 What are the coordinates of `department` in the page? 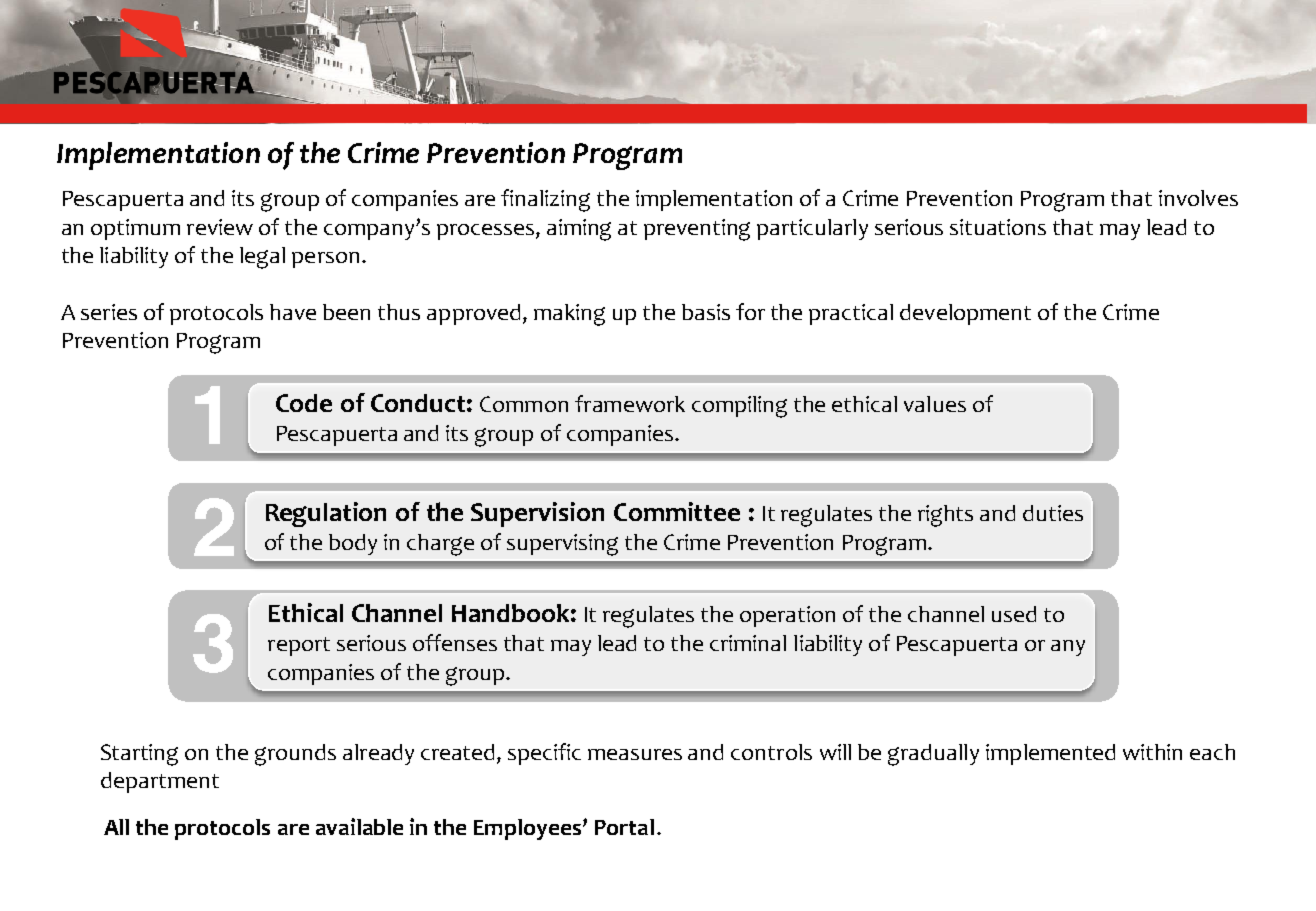 It's located at (160, 782).
